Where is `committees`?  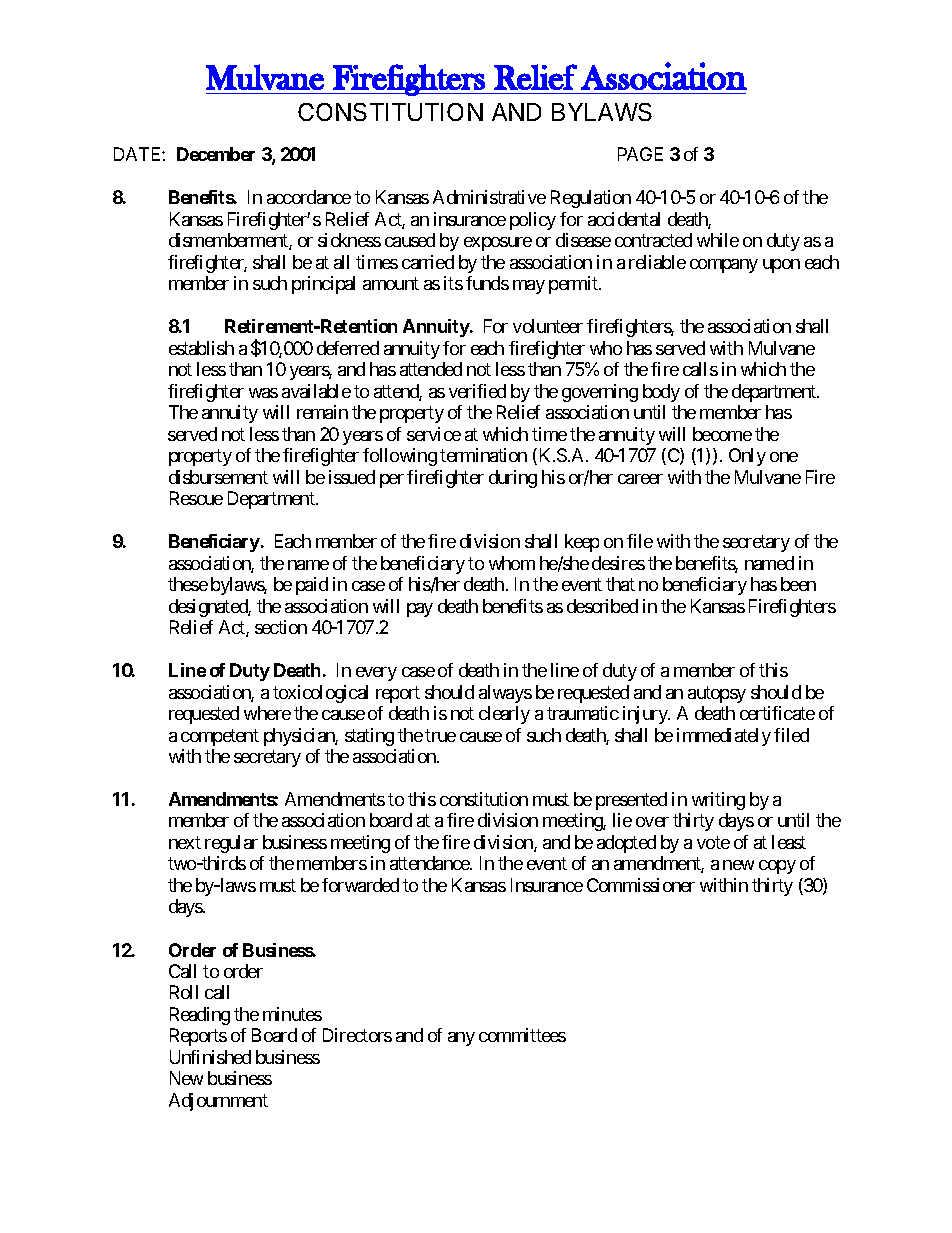
committees is located at coordinates (522, 1035).
